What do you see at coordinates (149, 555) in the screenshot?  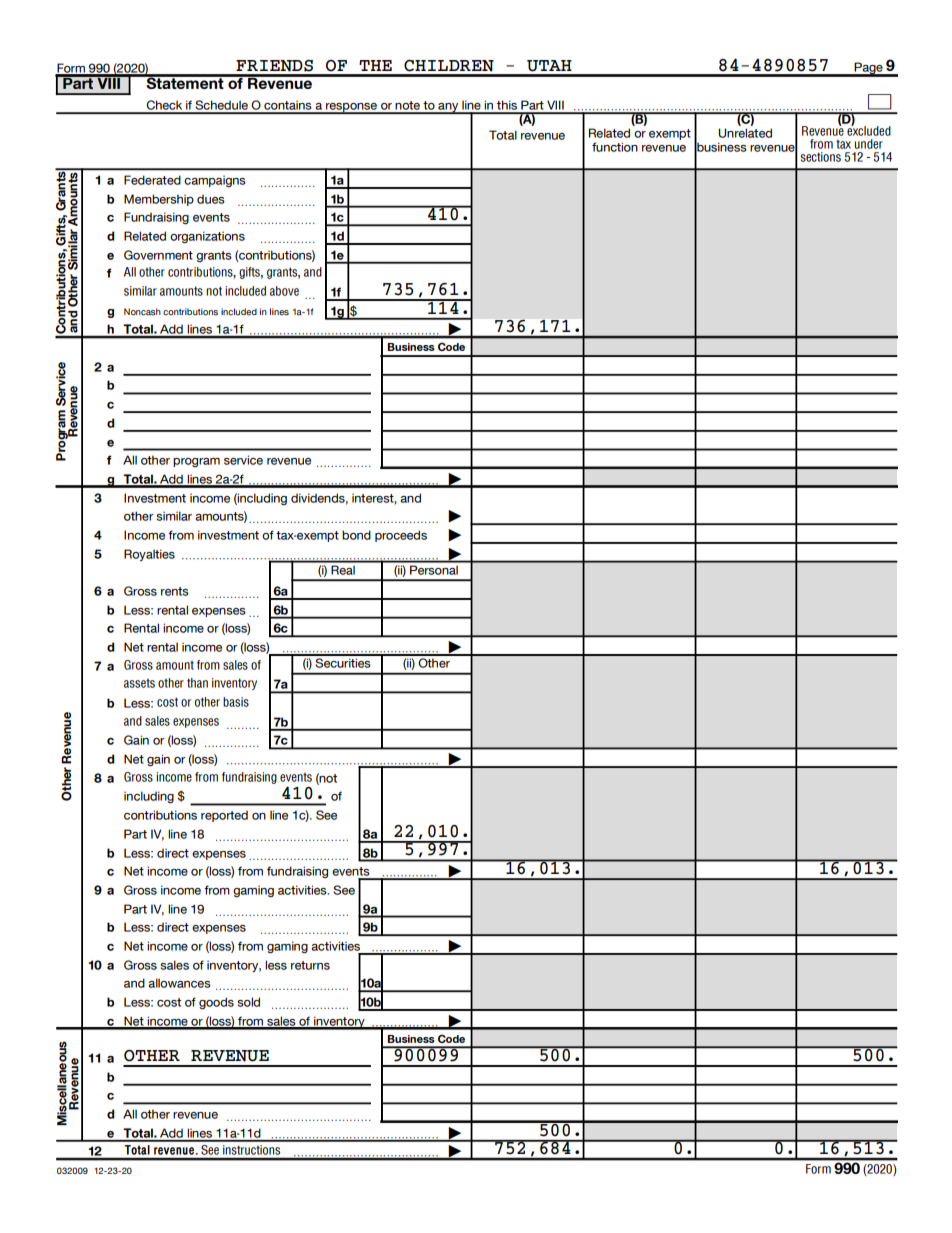 I see `Royalties` at bounding box center [149, 555].
